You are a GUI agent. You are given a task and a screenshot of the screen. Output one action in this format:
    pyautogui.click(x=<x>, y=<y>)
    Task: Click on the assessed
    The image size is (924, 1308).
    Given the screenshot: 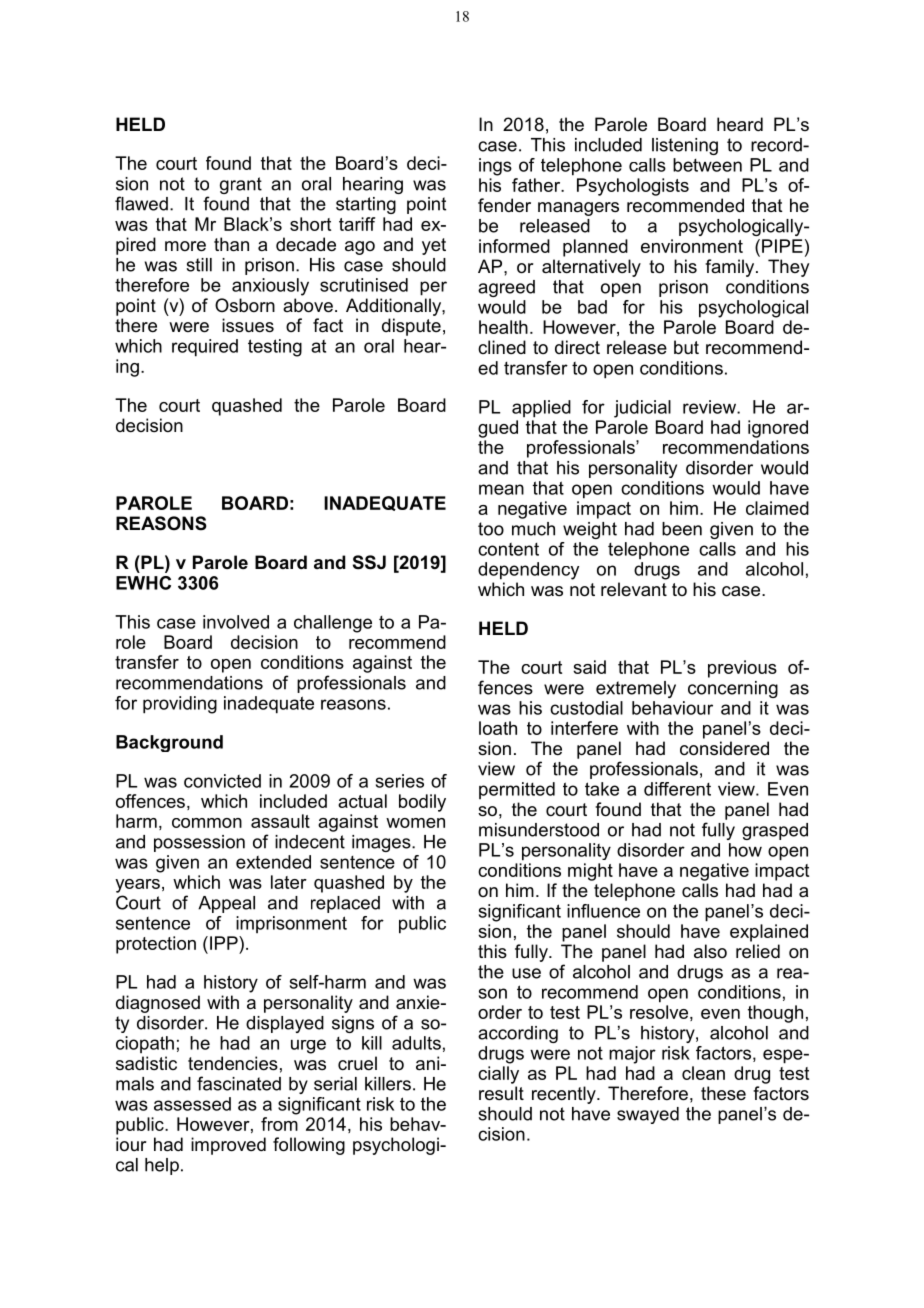 What is the action you would take?
    pyautogui.click(x=192, y=1104)
